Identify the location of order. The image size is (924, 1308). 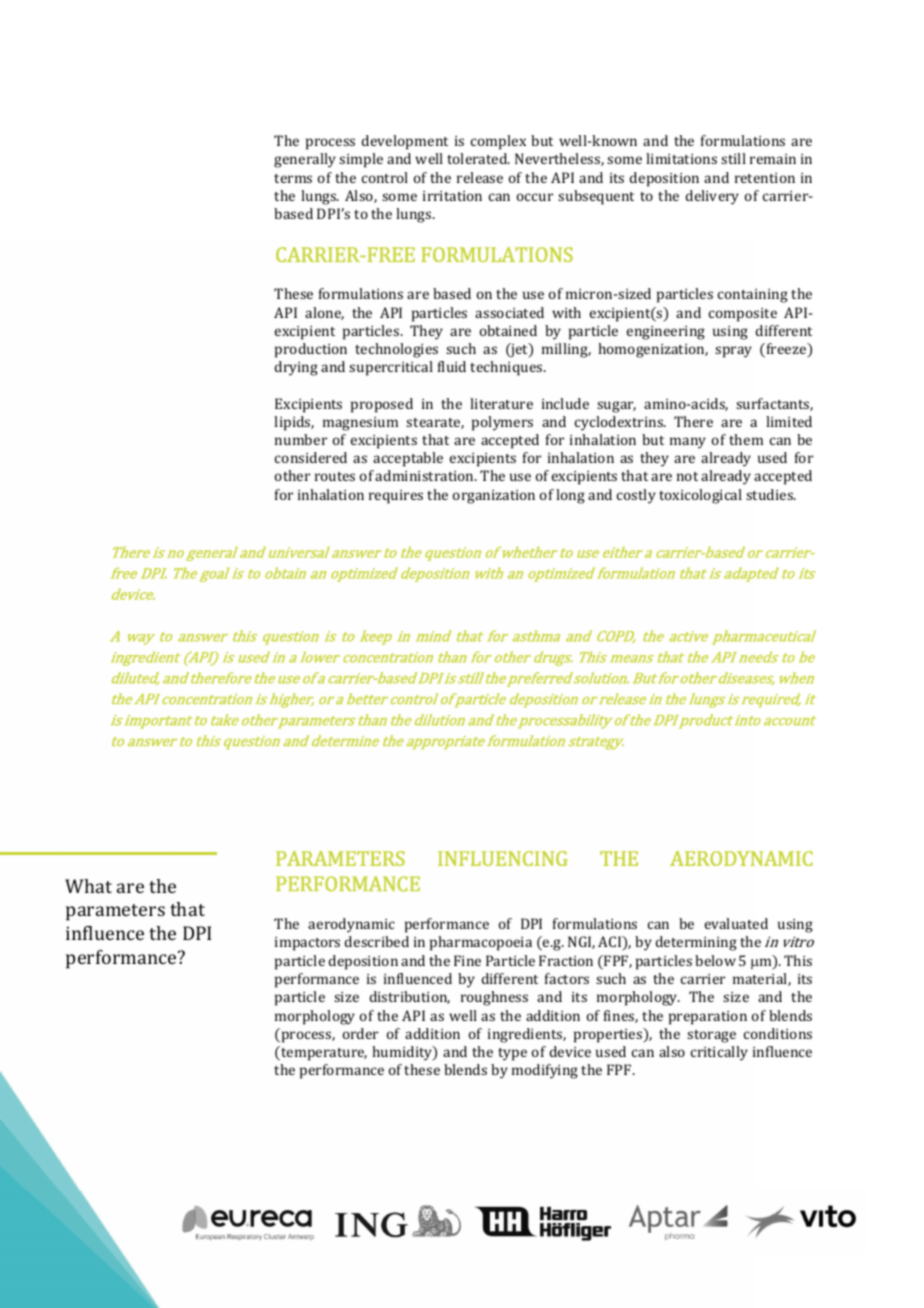
(360, 1033).
